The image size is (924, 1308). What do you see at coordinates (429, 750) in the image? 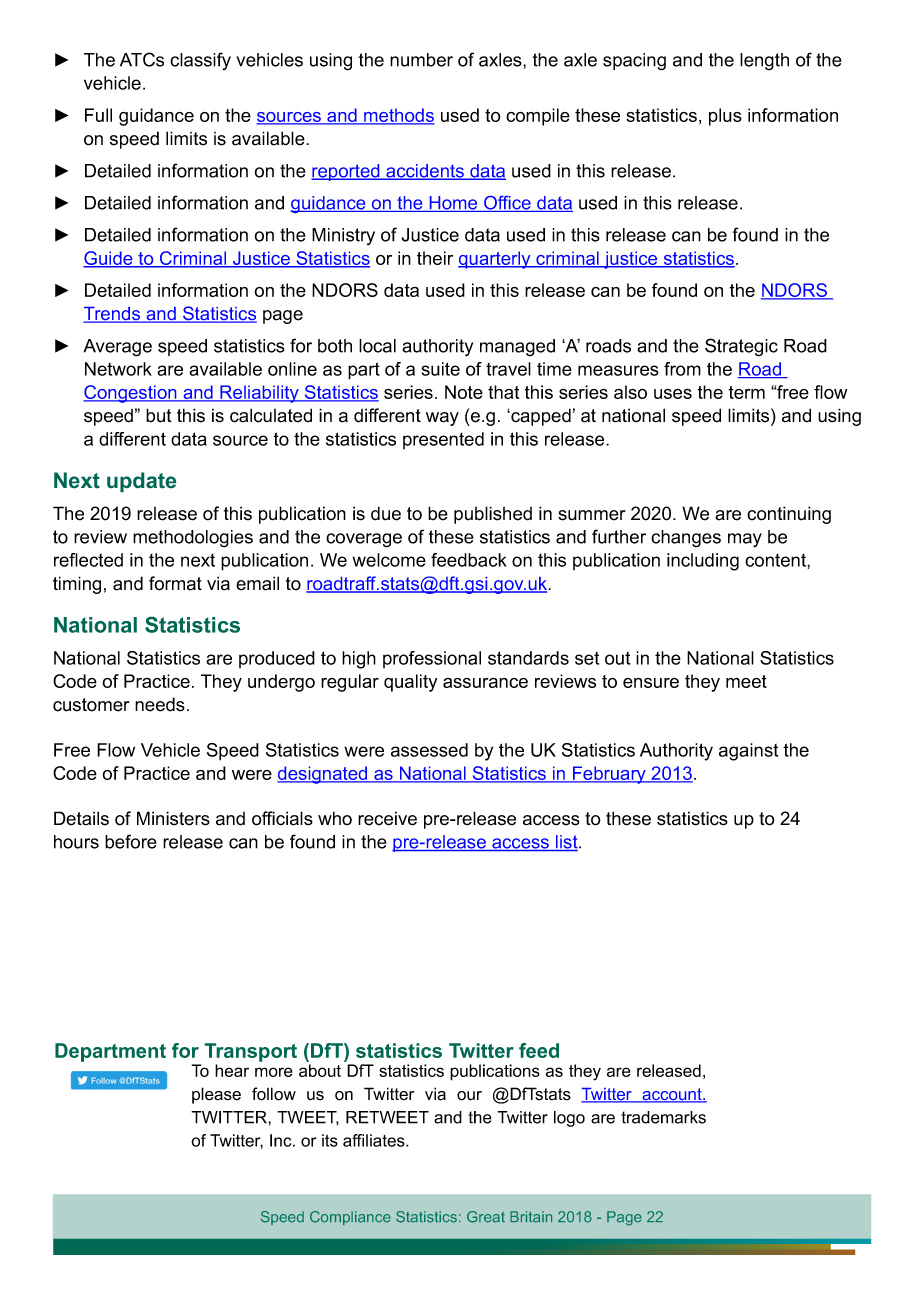
I see `assessed` at bounding box center [429, 750].
